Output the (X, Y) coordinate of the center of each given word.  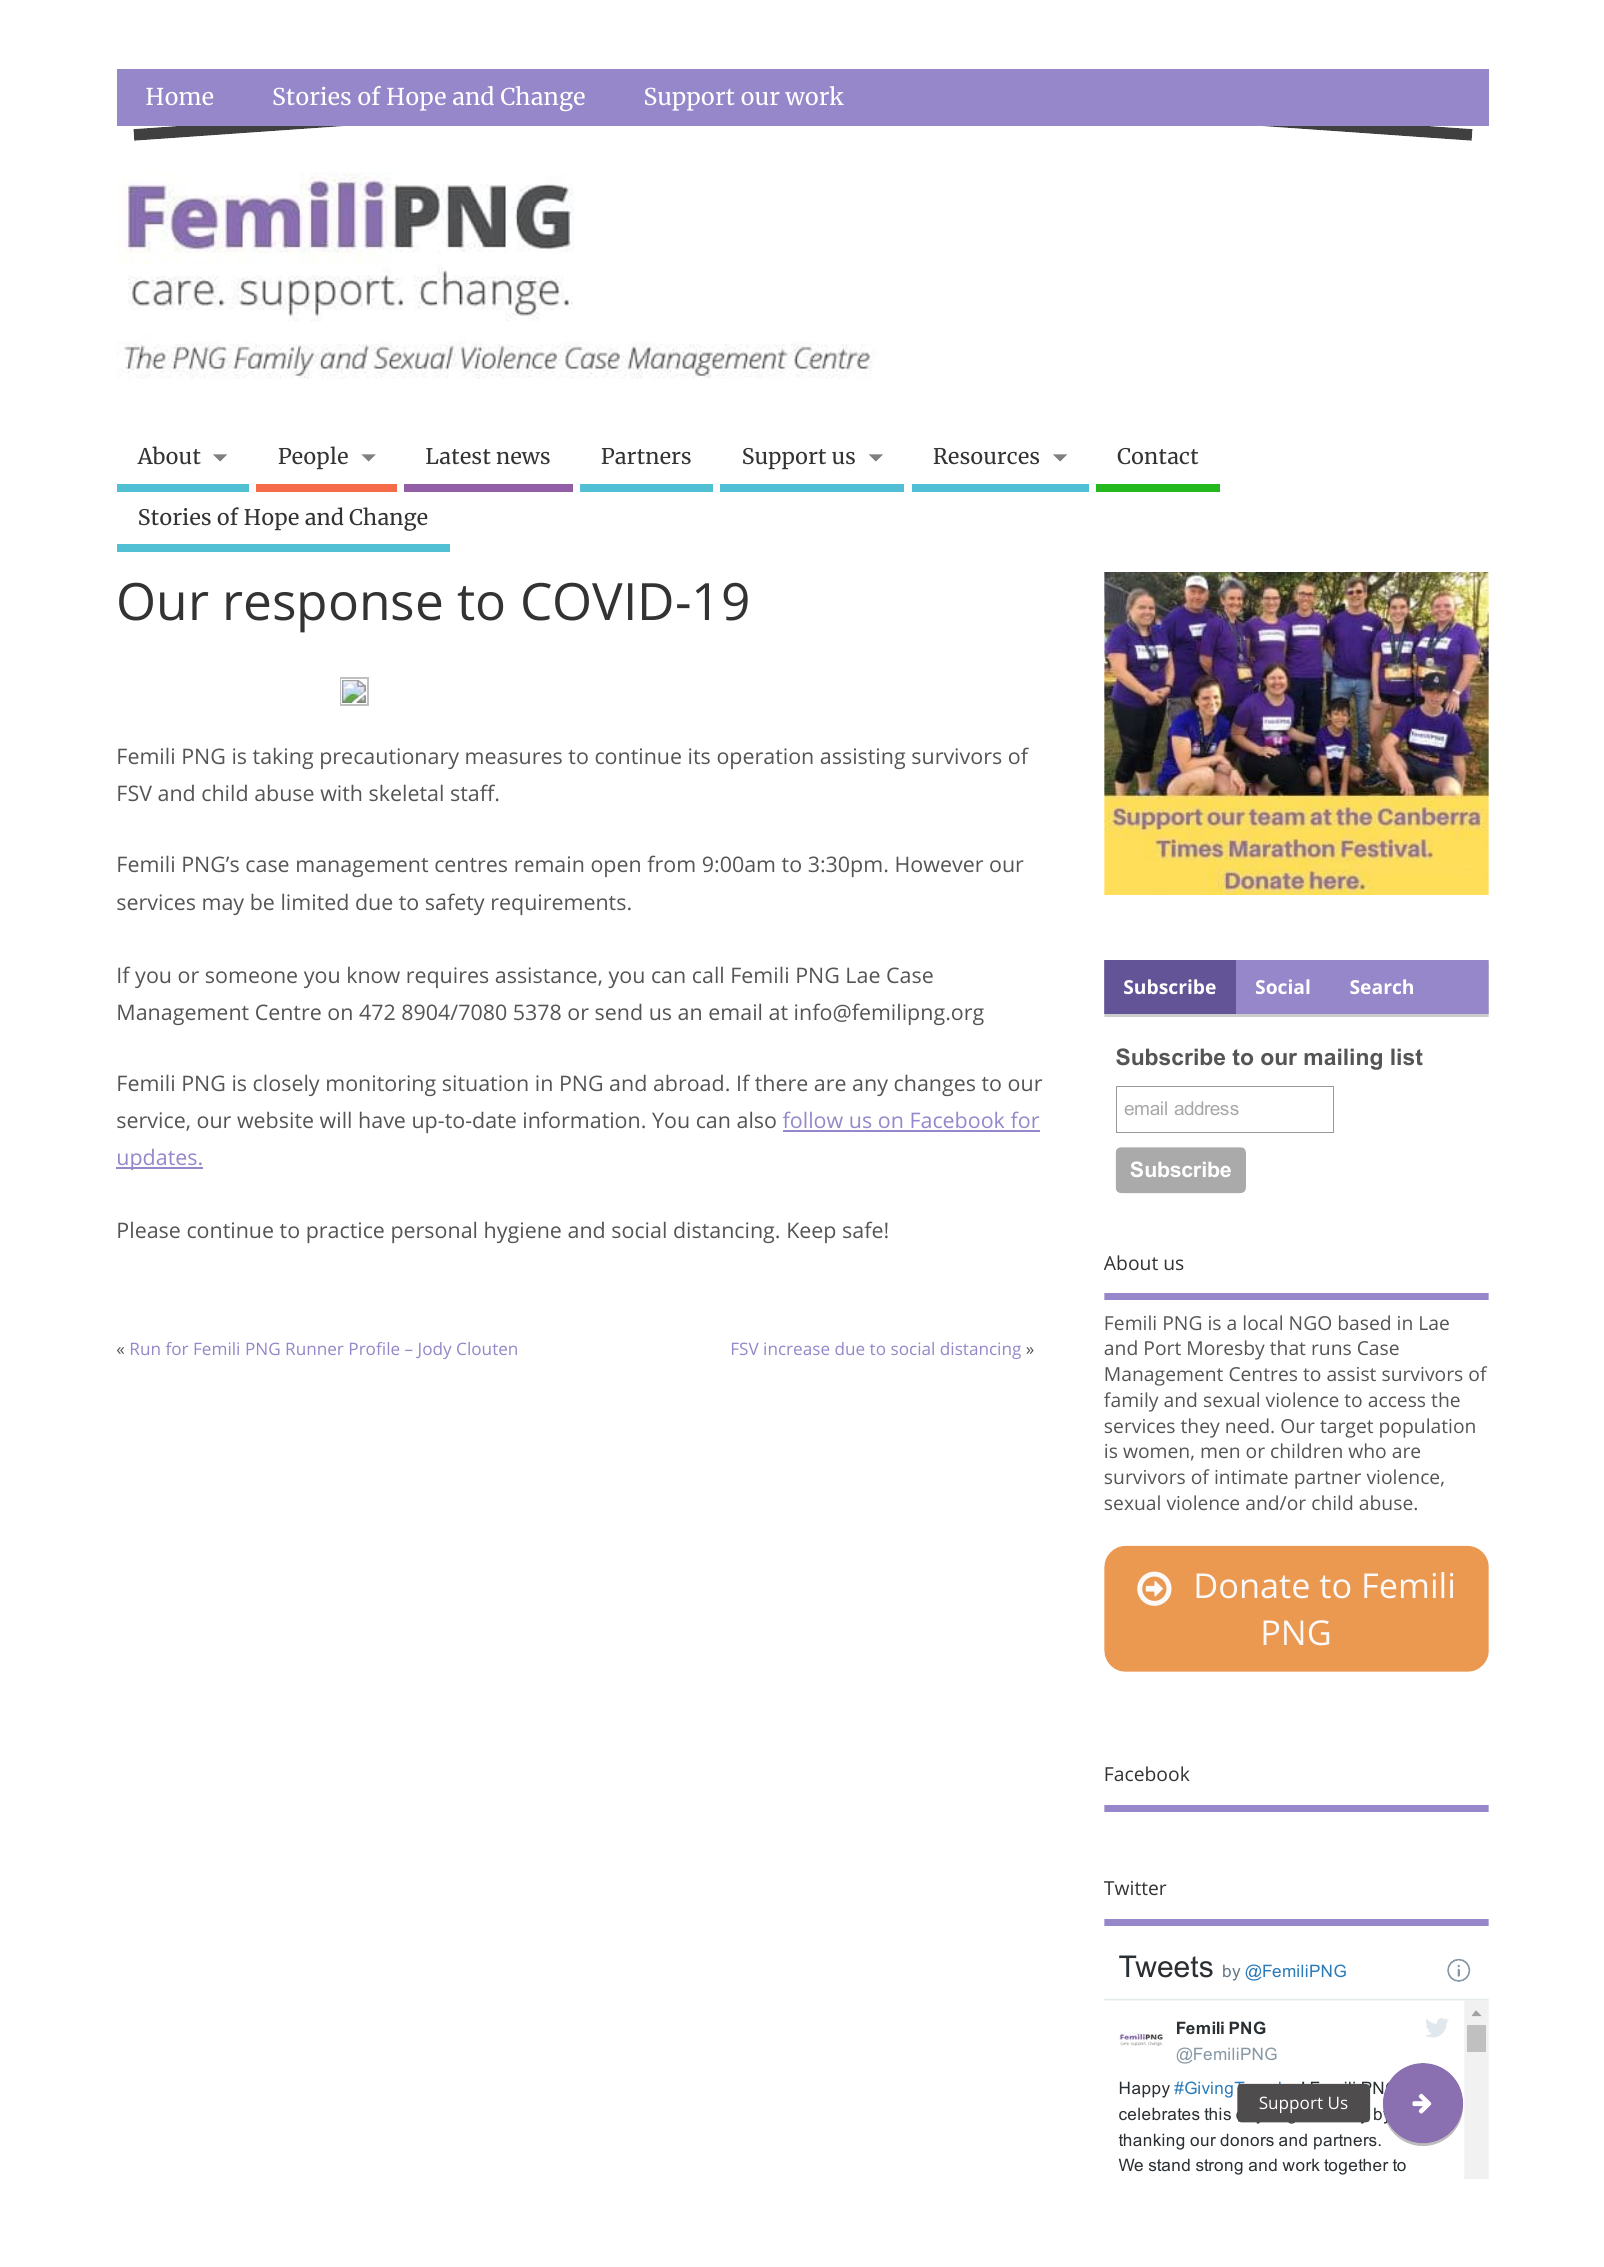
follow (814, 1121)
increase (796, 1349)
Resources (986, 456)
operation (765, 758)
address (1206, 1108)
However (939, 864)
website (275, 1120)
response (333, 612)
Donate (1253, 1586)
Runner (315, 1349)
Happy (1145, 2089)
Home (179, 96)
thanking (1151, 2141)
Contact (1157, 456)
